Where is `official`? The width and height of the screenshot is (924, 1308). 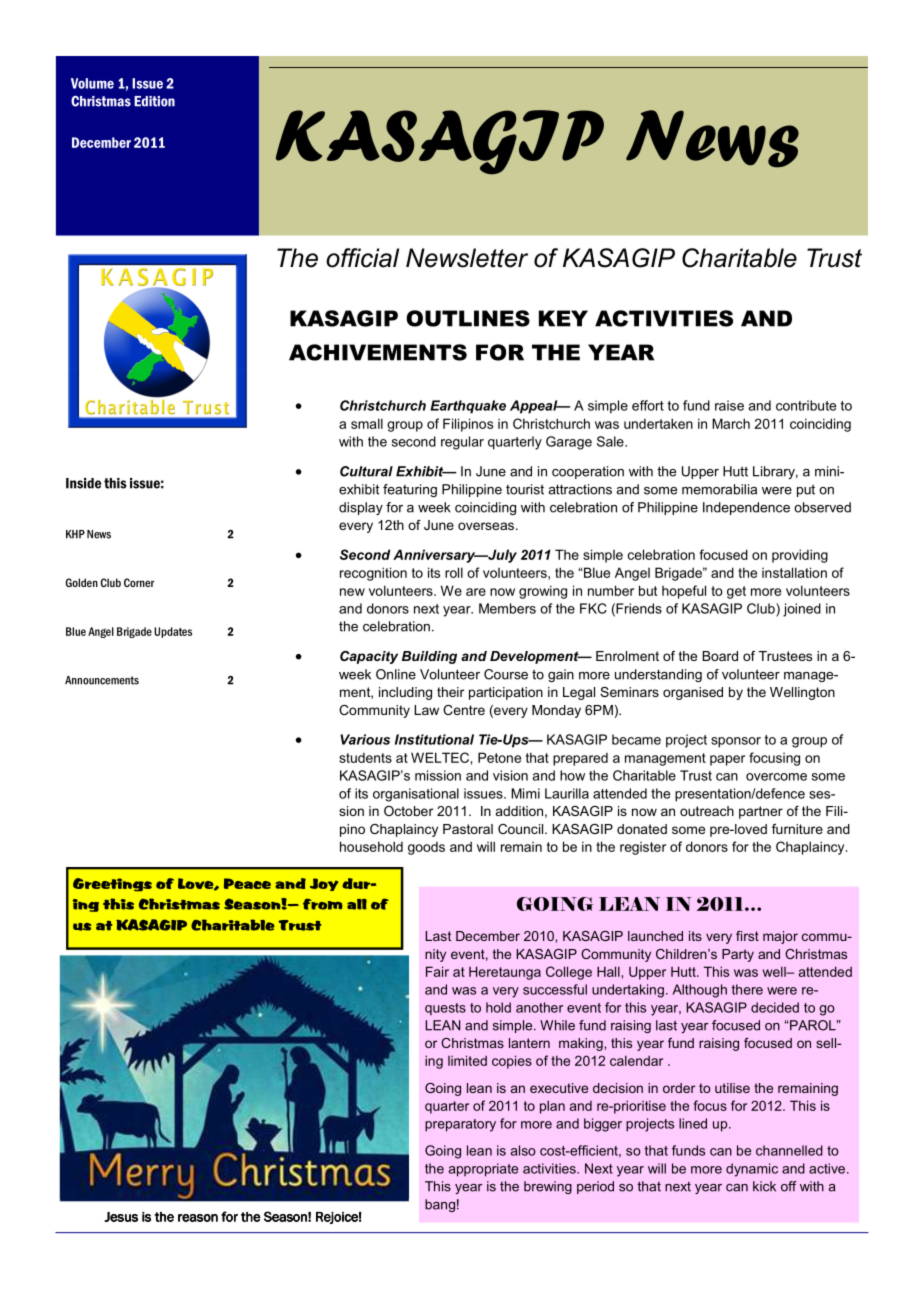 official is located at coordinates (362, 258).
